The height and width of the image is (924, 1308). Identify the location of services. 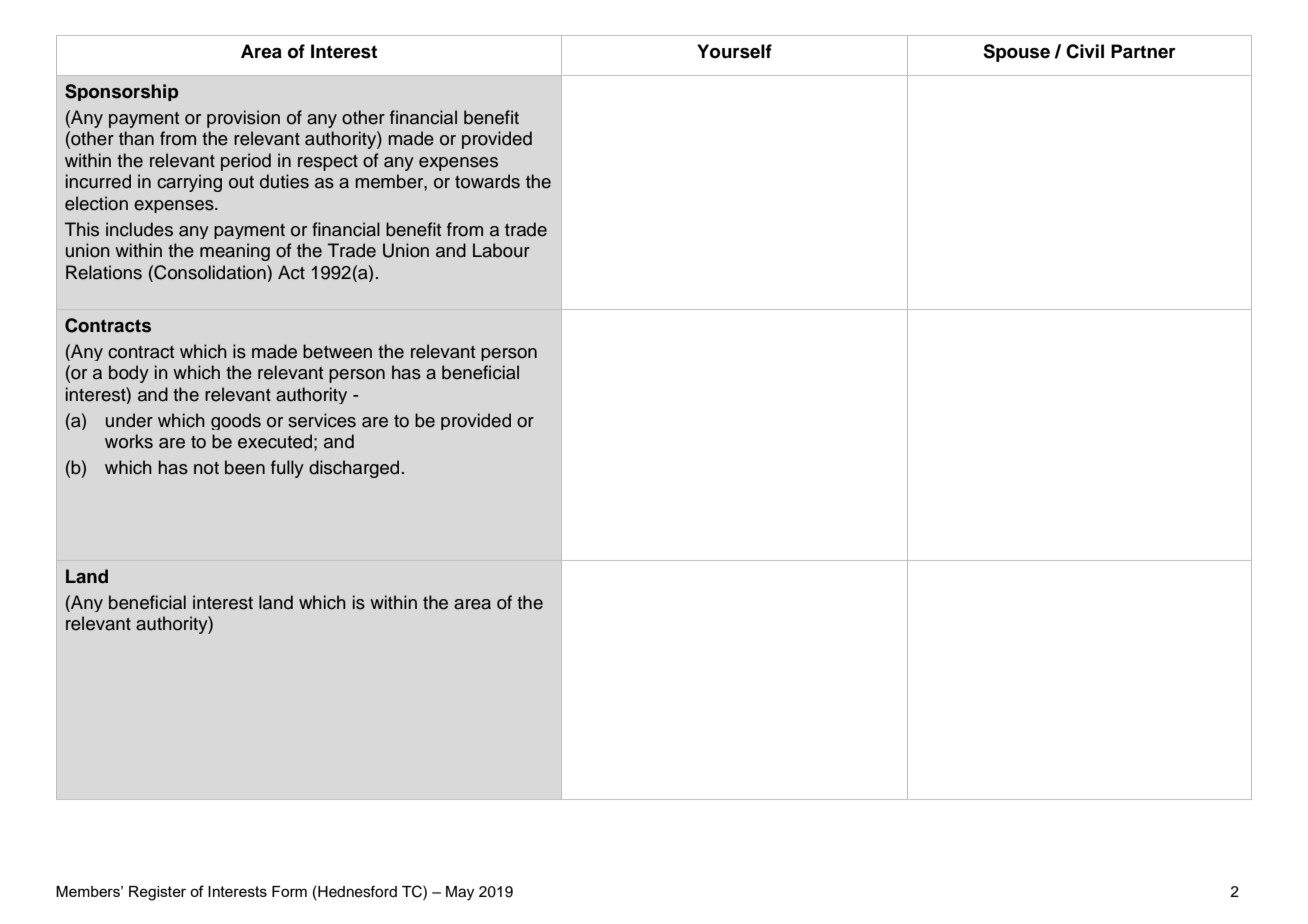
(322, 420).
